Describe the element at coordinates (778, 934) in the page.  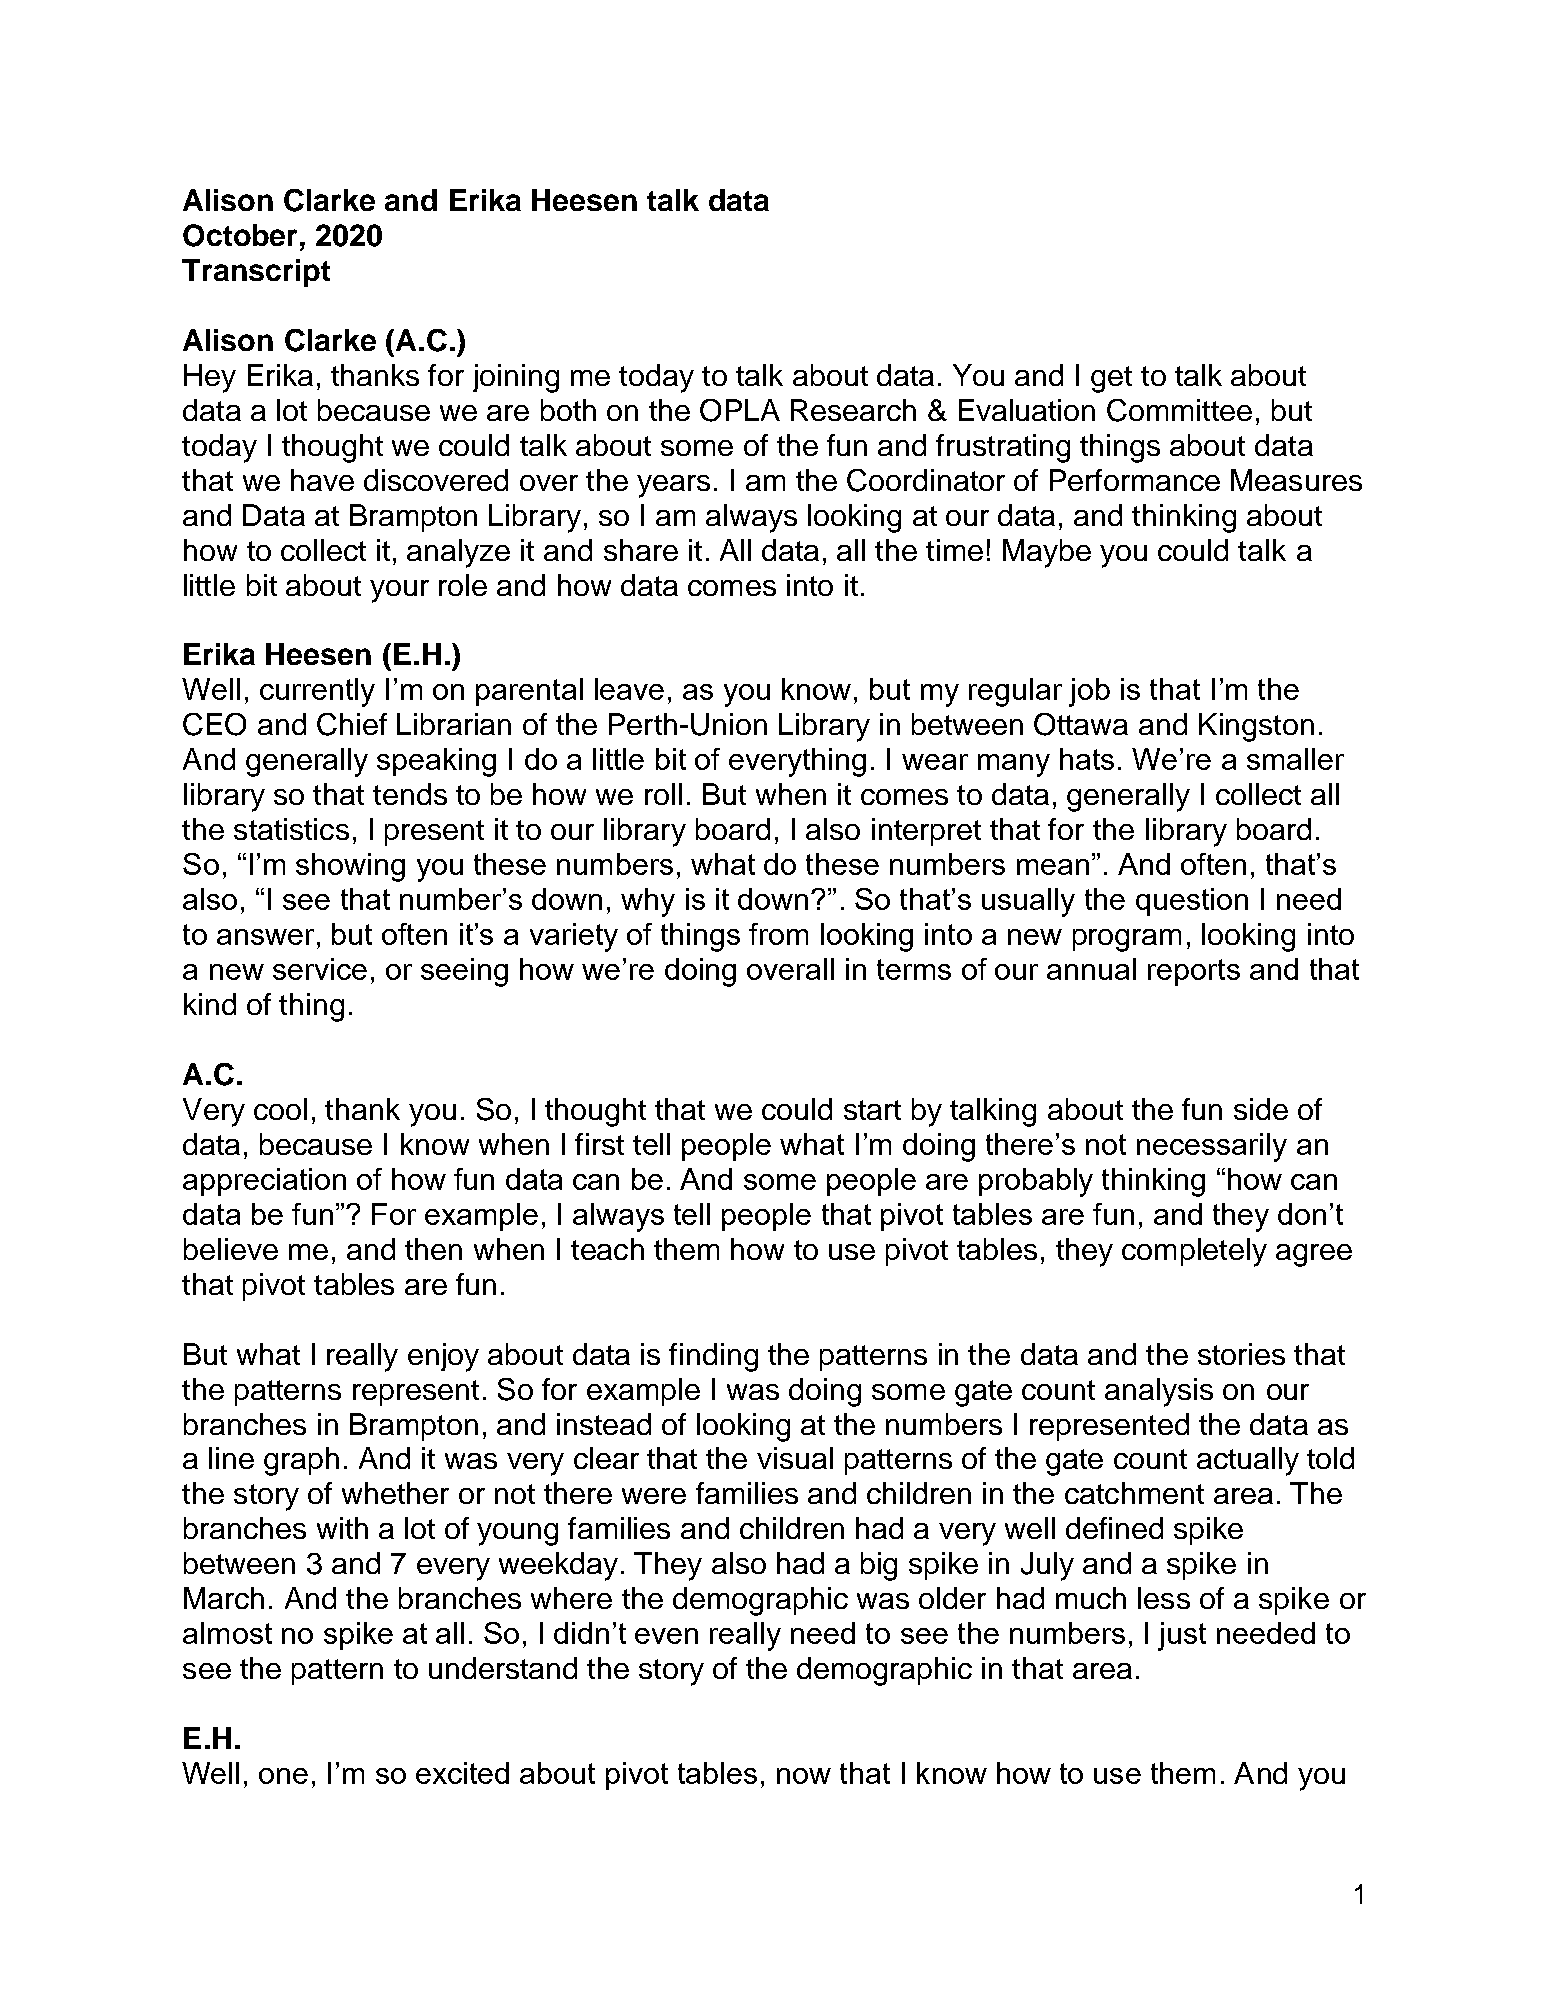
I see `from` at that location.
